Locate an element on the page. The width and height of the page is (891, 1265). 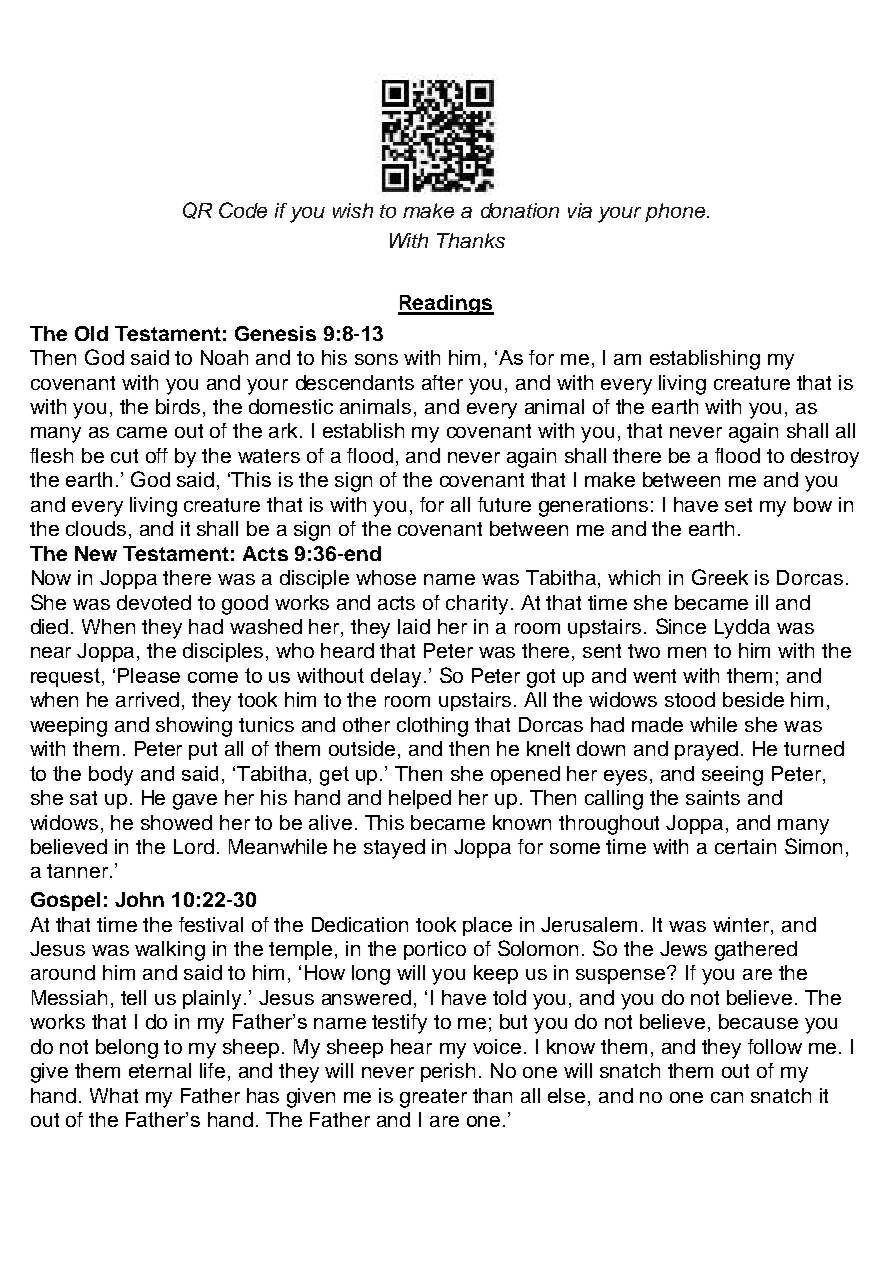
laid is located at coordinates (414, 626).
